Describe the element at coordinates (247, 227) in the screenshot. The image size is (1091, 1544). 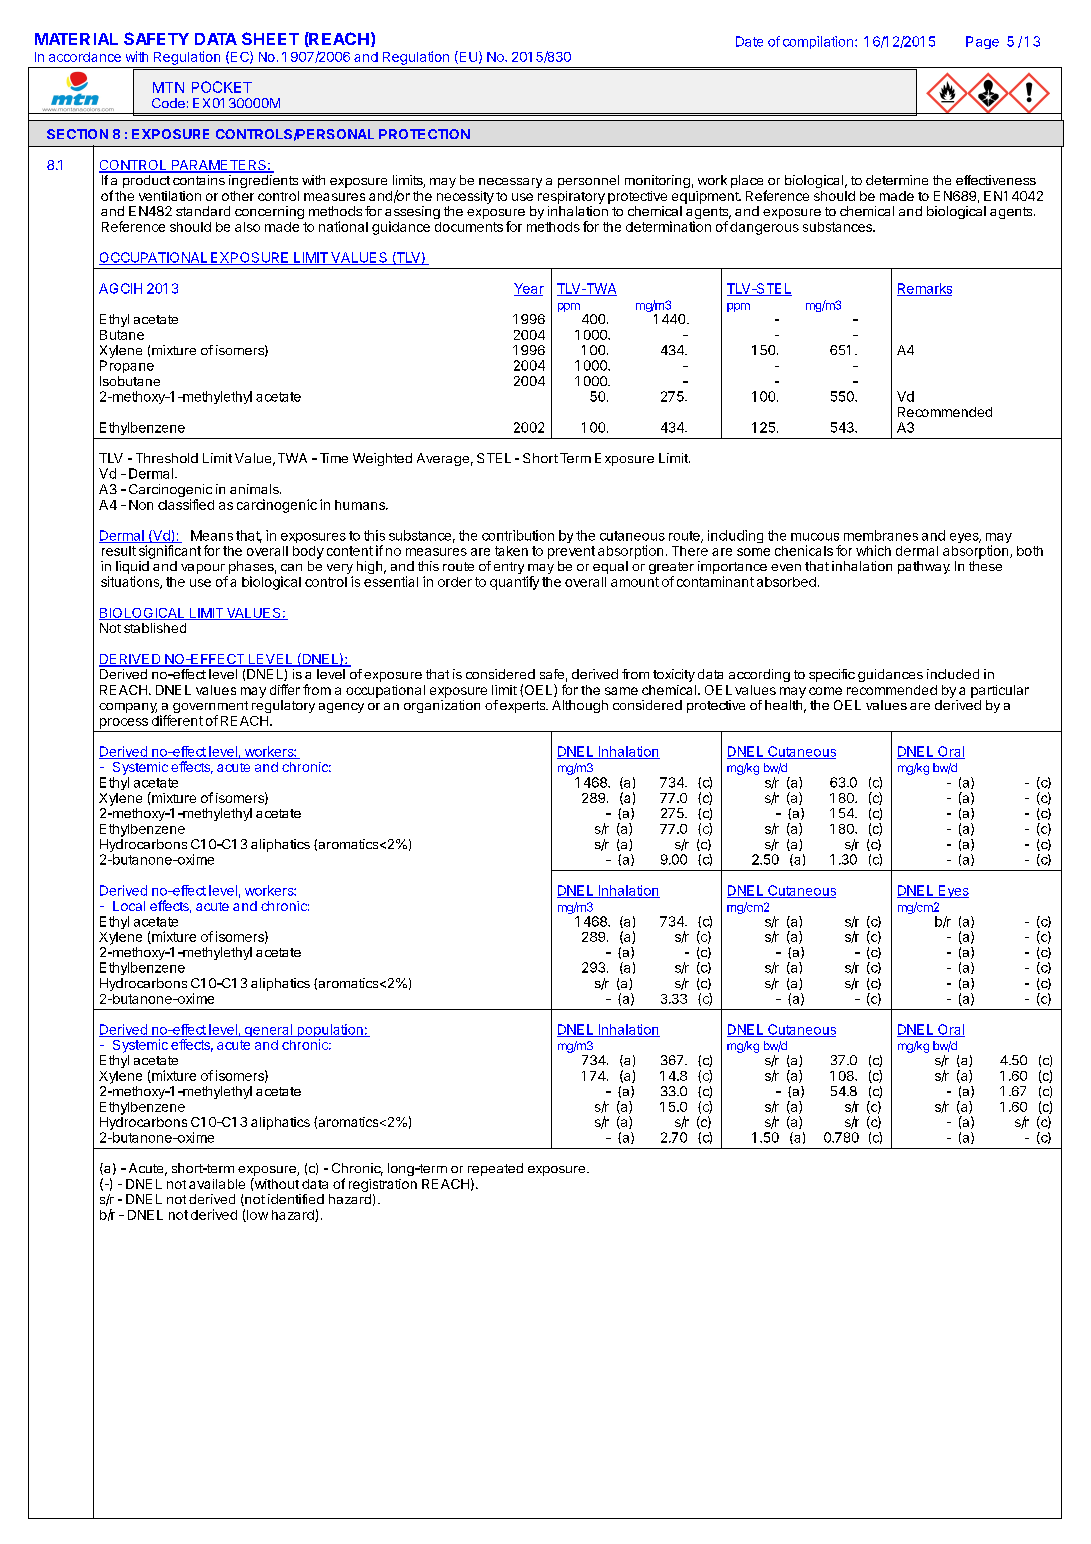
I see `also` at that location.
